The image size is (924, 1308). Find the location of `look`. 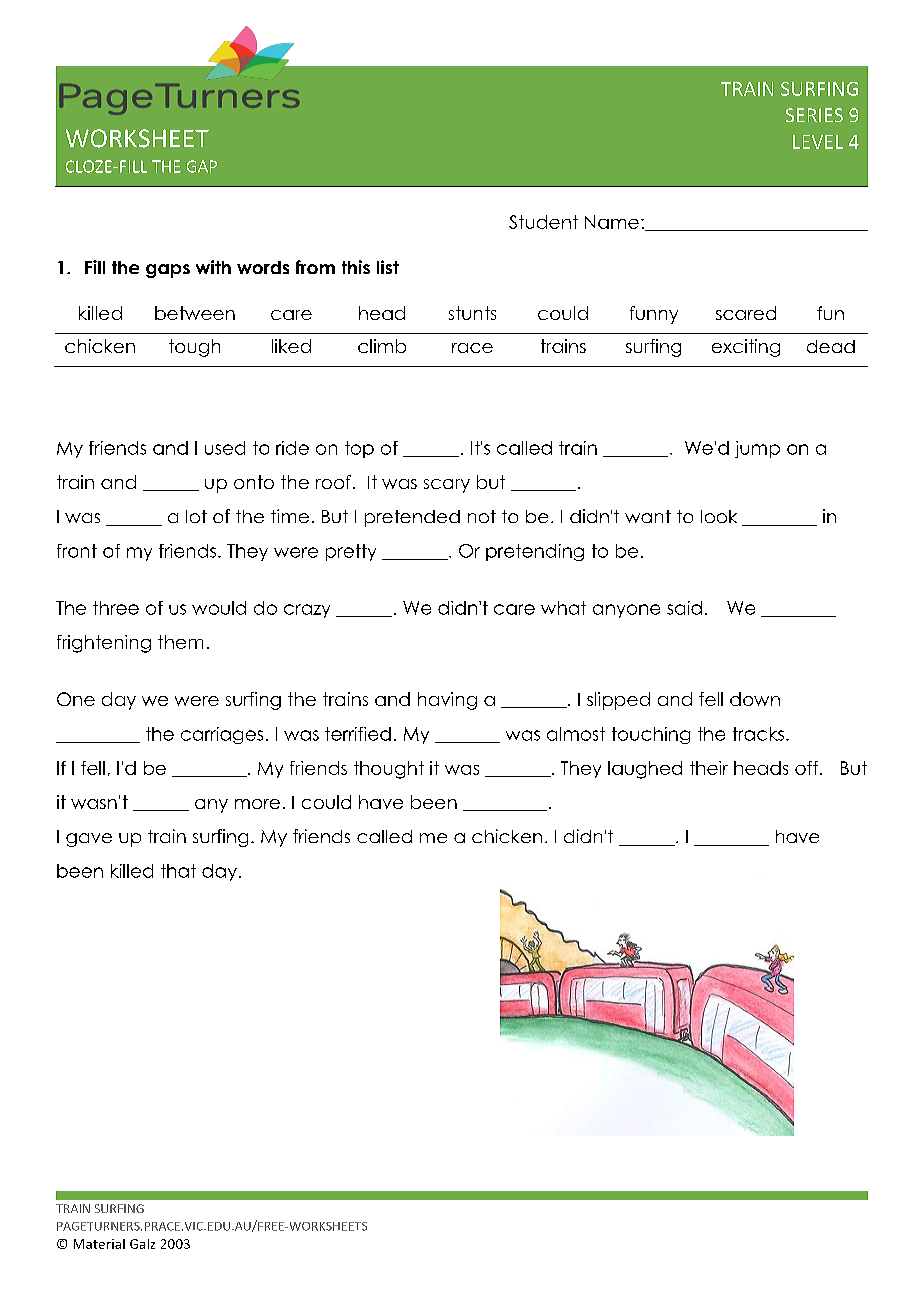

look is located at coordinates (719, 516).
